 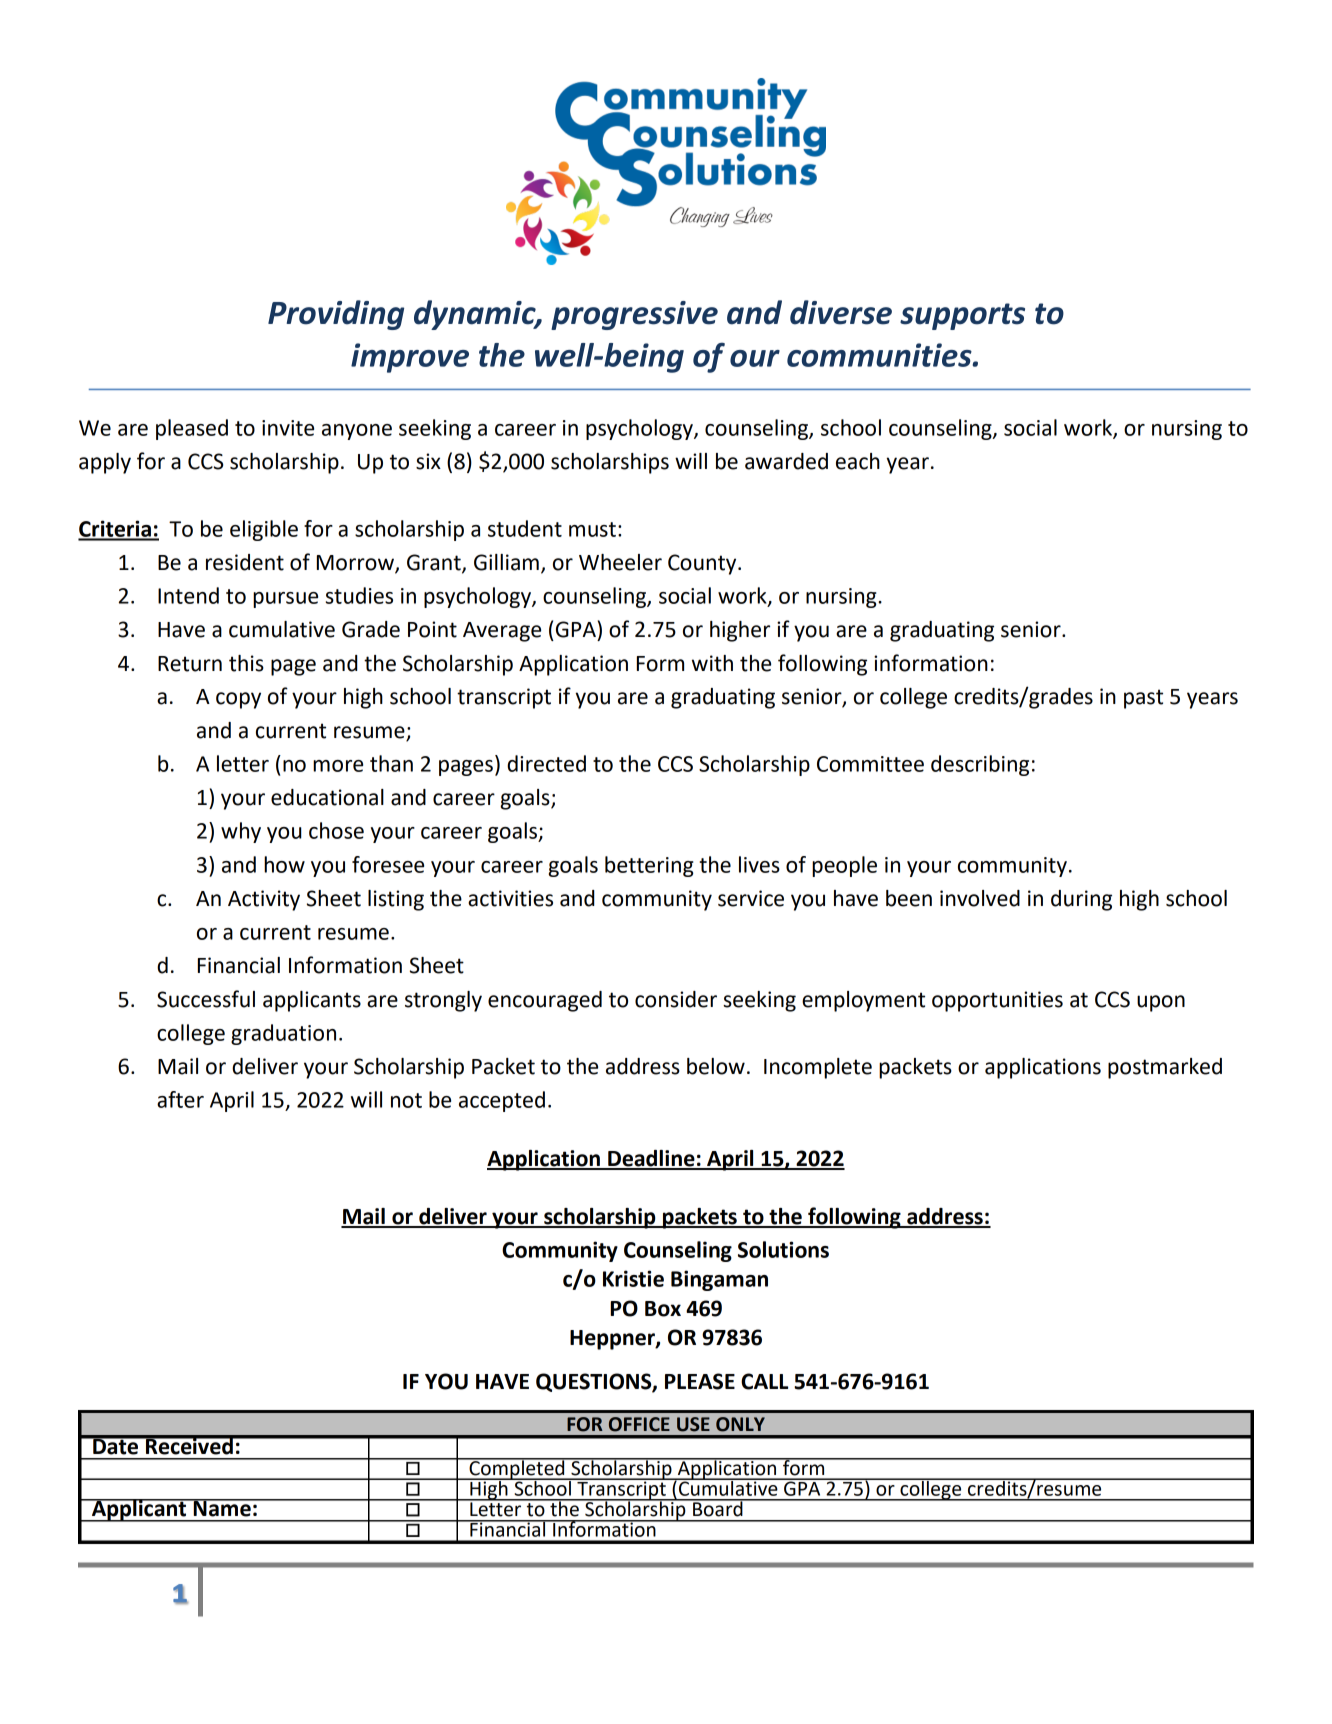 I want to click on Activity, so click(x=264, y=900).
